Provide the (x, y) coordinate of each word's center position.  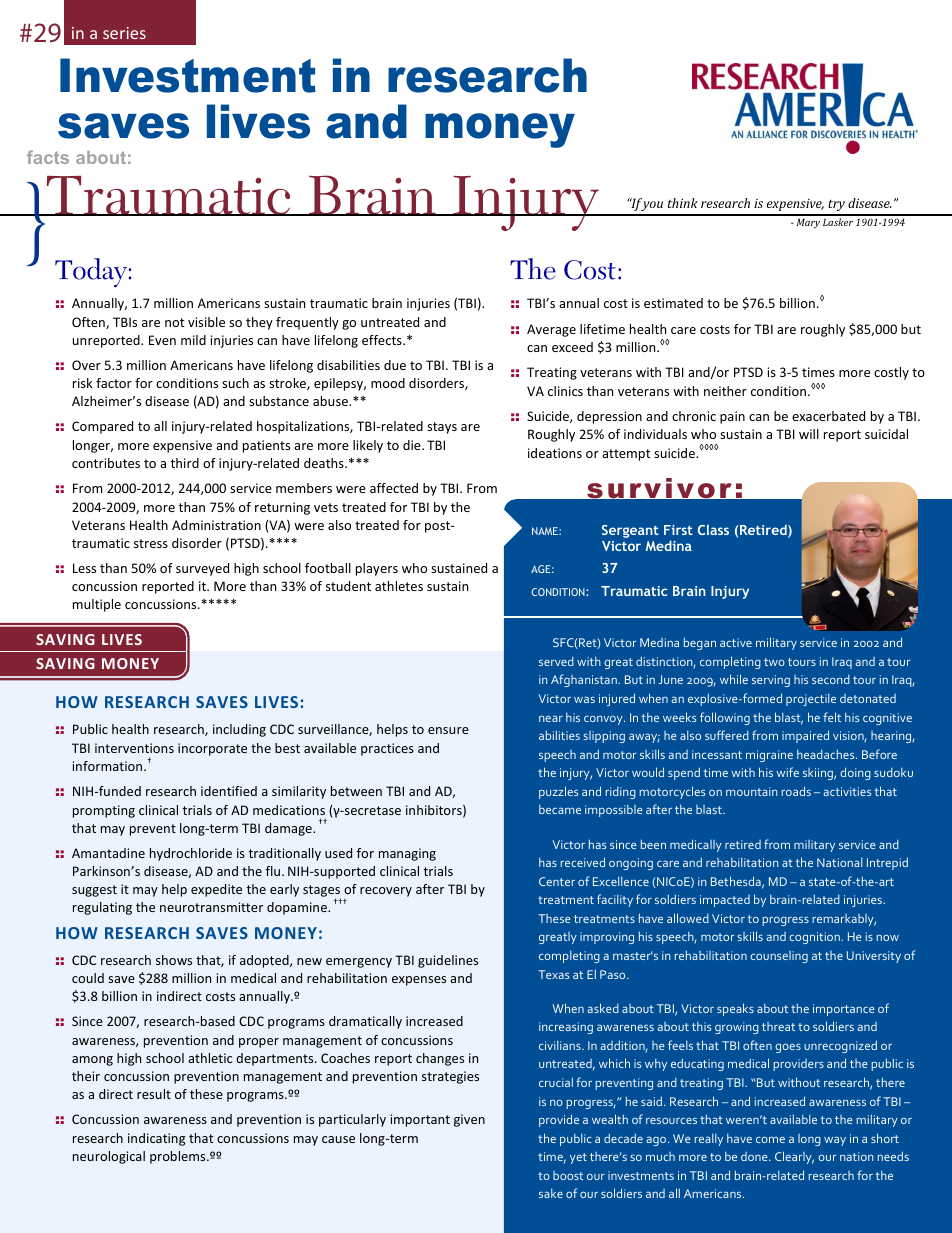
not (174, 322)
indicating (156, 1139)
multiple (97, 605)
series (124, 33)
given (469, 1120)
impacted (725, 901)
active (736, 642)
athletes (399, 586)
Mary (808, 223)
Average (551, 330)
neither (725, 391)
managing (407, 854)
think (683, 203)
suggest (94, 891)
